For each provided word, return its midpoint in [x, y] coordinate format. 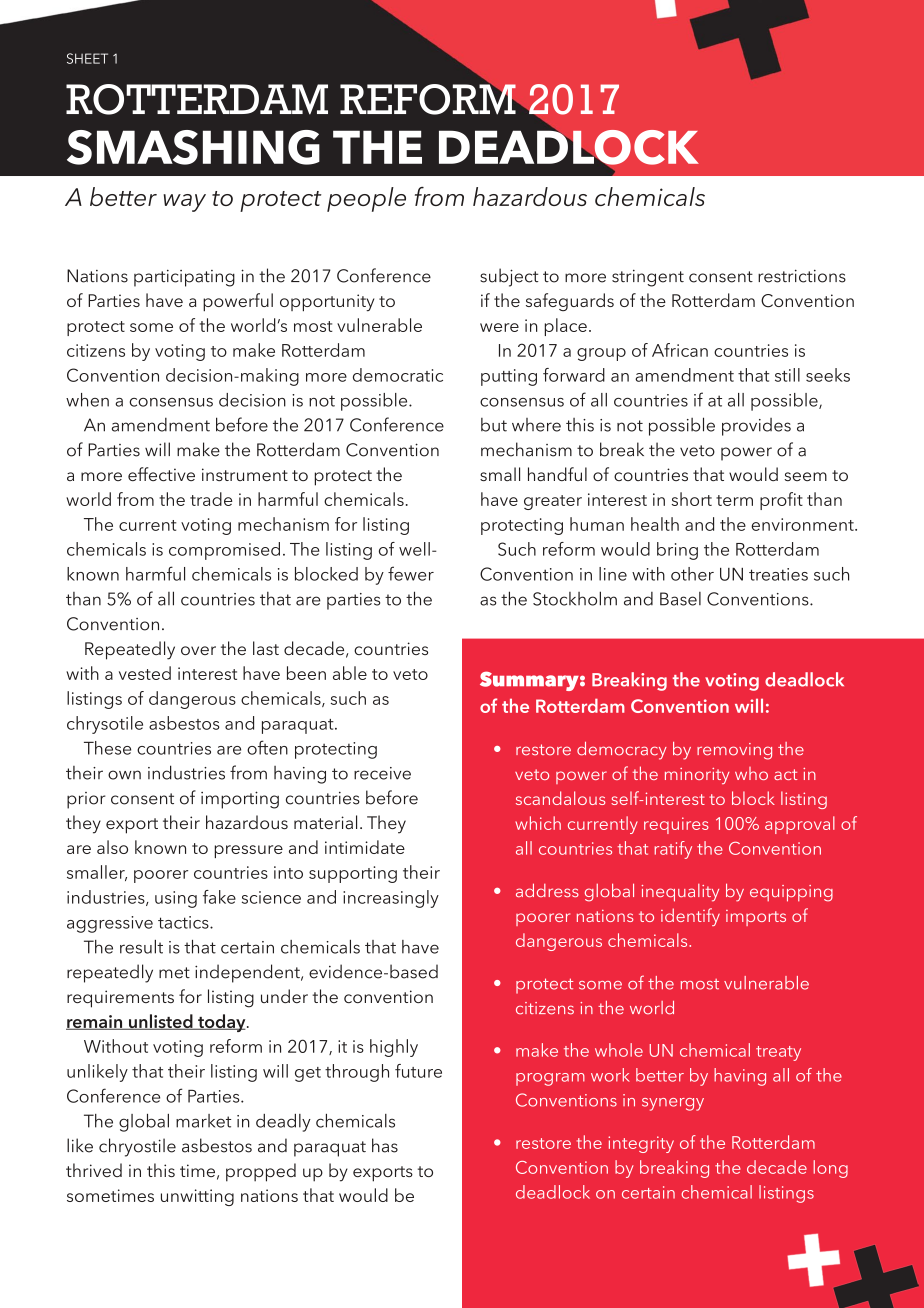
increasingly [391, 899]
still [787, 375]
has [385, 1145]
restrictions [802, 276]
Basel [680, 599]
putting [509, 377]
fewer [411, 573]
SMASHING [193, 147]
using [176, 899]
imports [756, 918]
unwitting [197, 1197]
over [198, 650]
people [366, 199]
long [830, 1169]
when [87, 400]
